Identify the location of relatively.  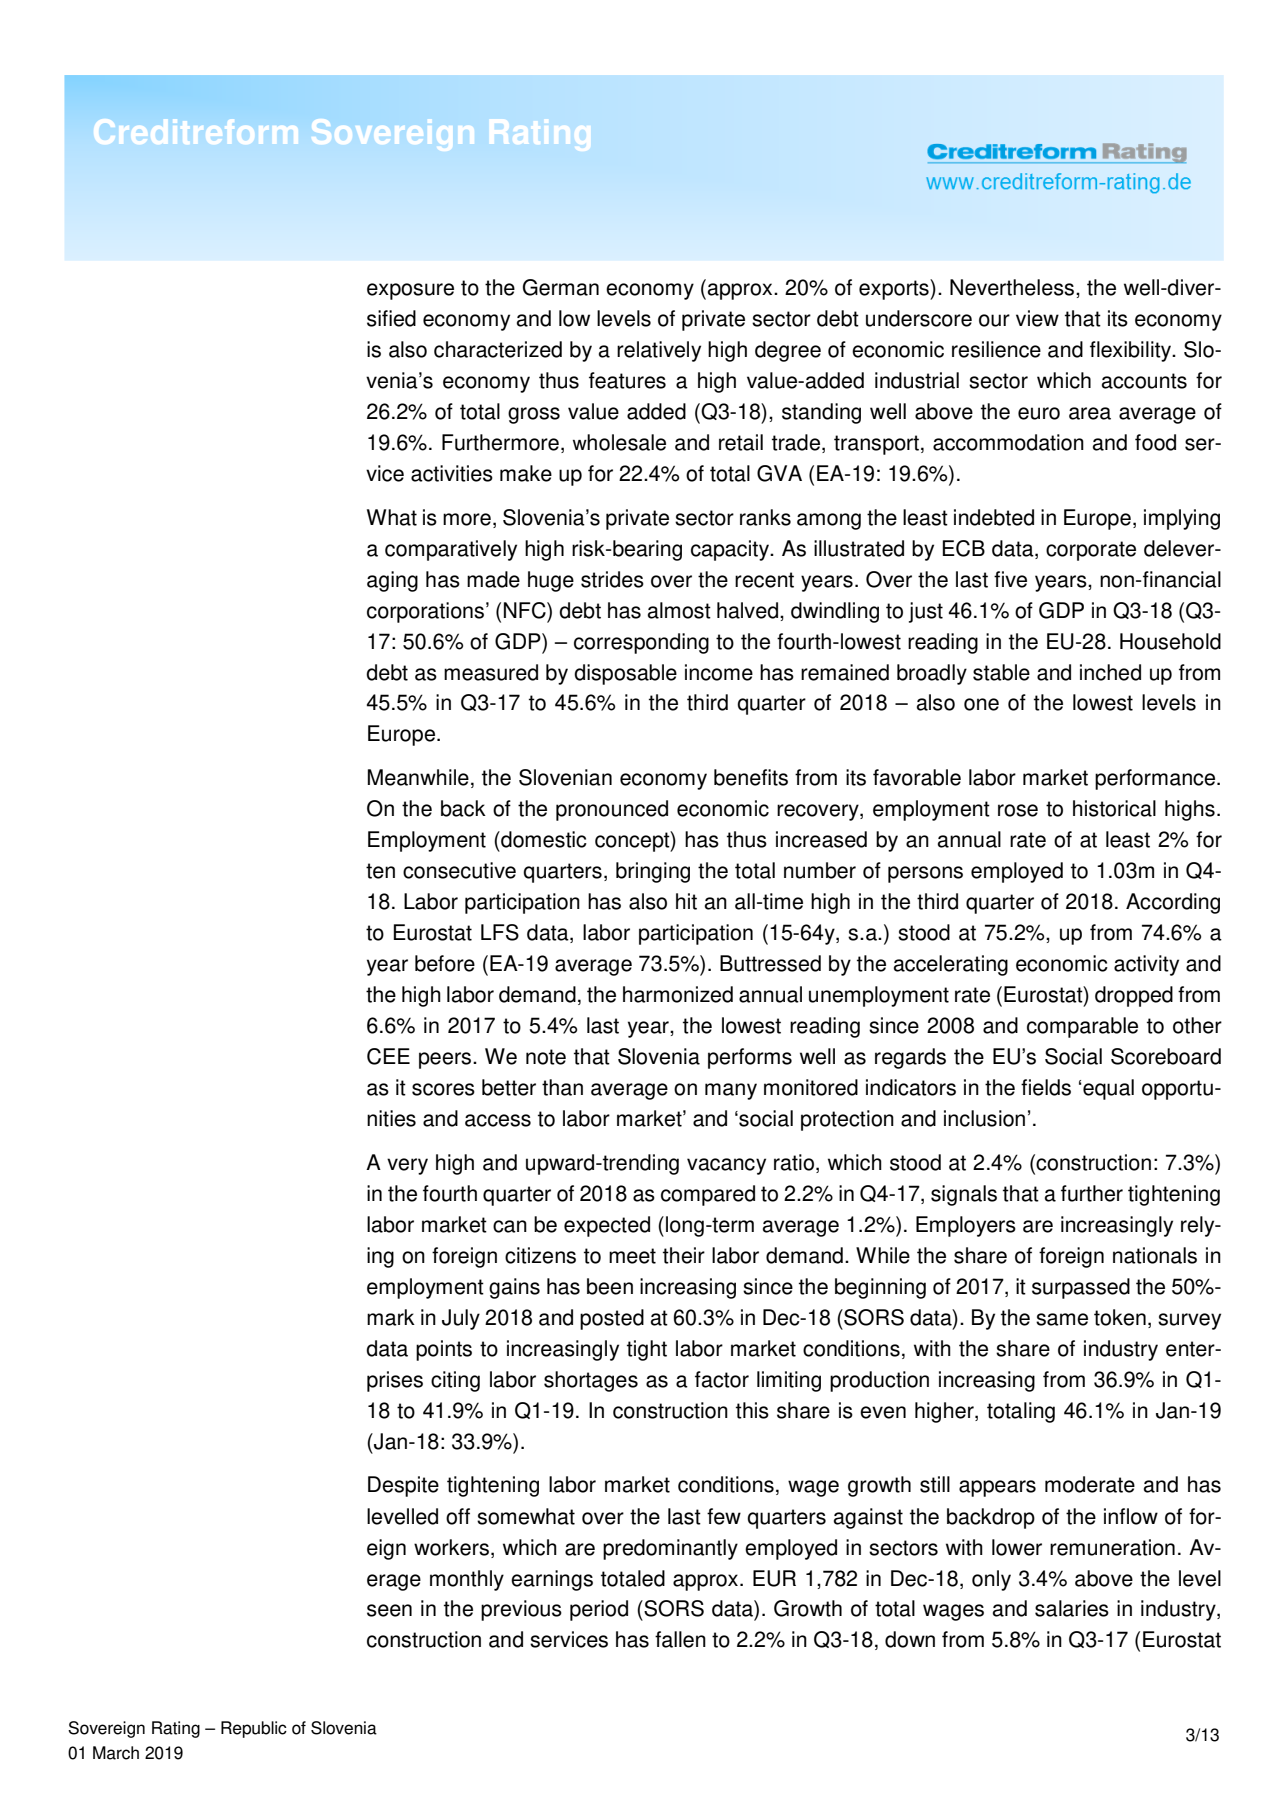
(659, 351).
